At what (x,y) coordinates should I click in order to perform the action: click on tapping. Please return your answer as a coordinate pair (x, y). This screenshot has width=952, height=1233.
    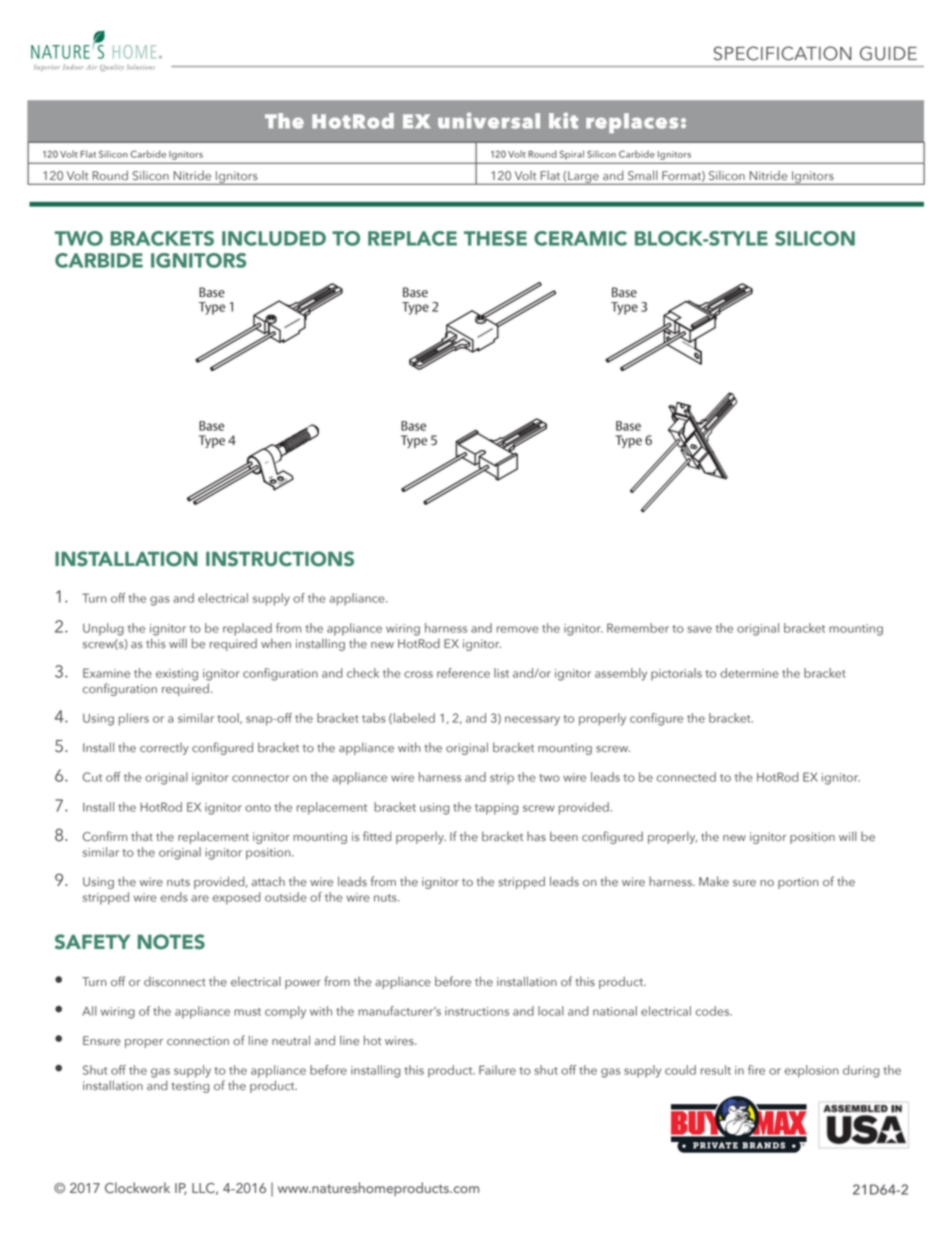
    Looking at the image, I should click on (496, 809).
